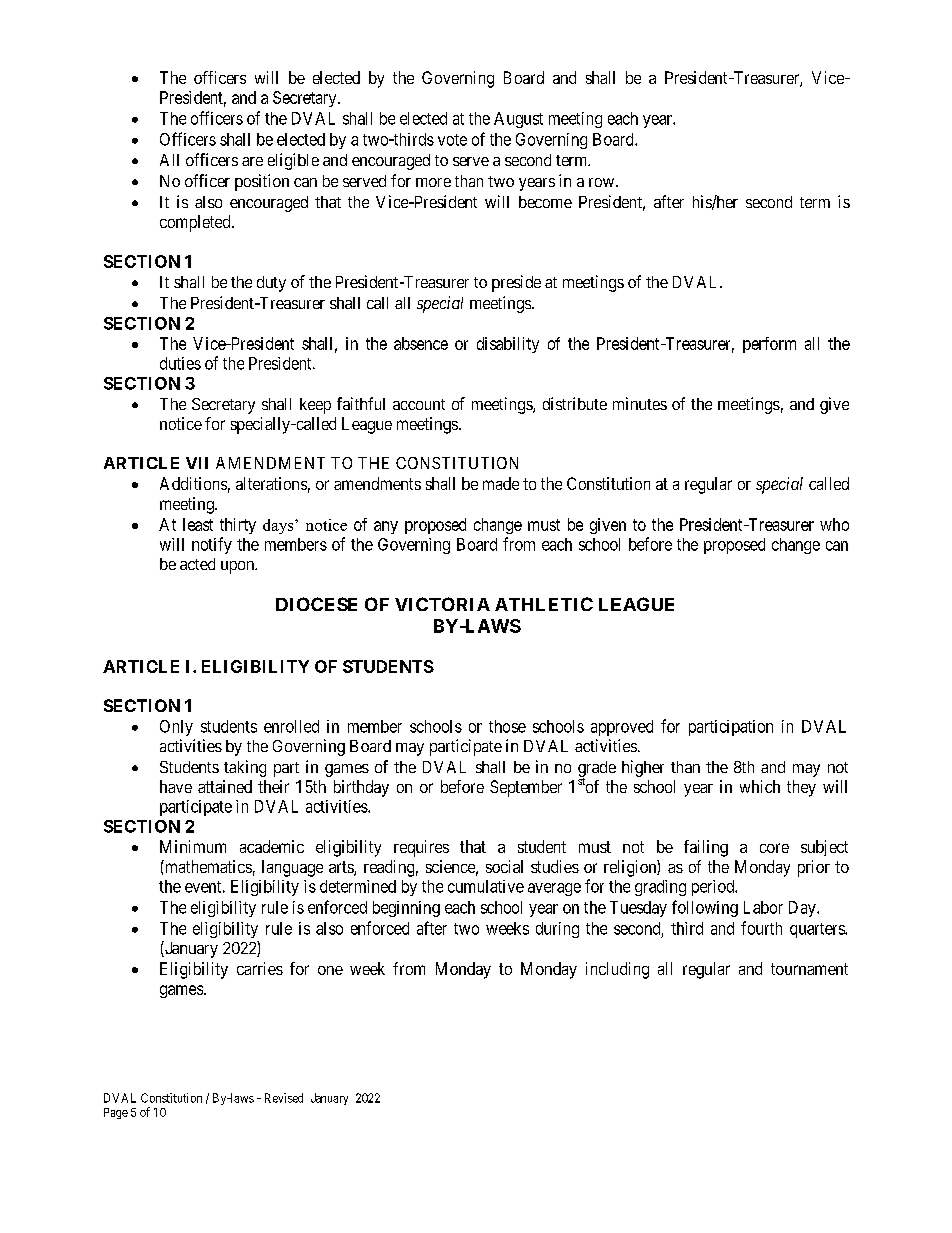 This screenshot has height=1233, width=952. What do you see at coordinates (180, 363) in the screenshot?
I see `duties` at bounding box center [180, 363].
